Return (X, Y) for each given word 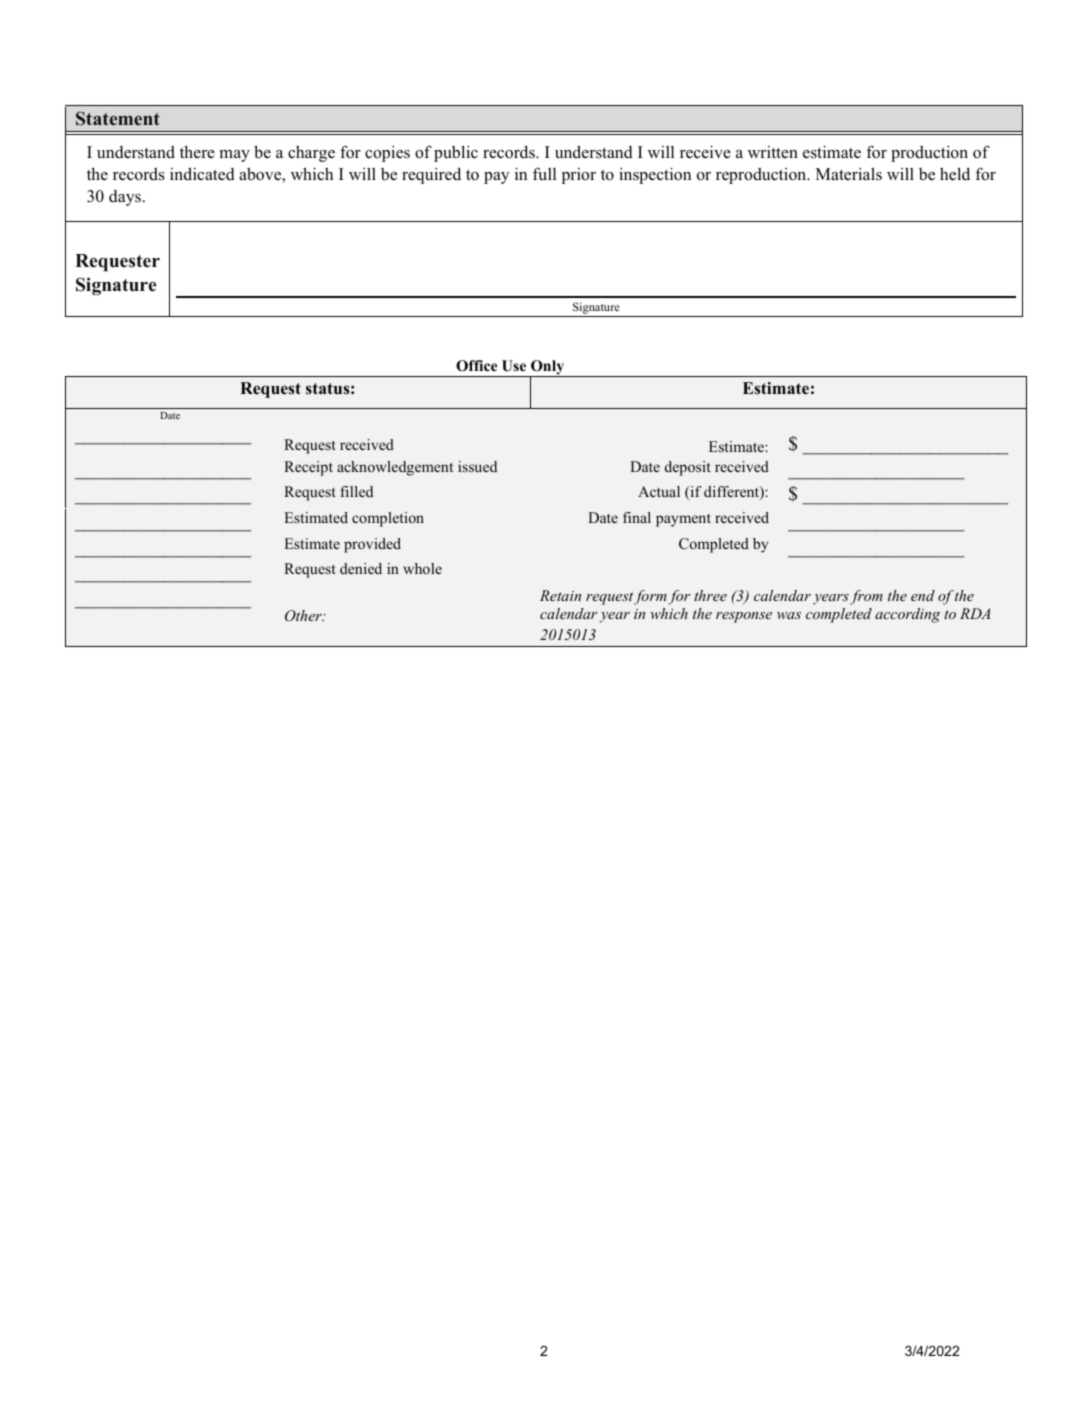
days (125, 198)
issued (477, 466)
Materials (849, 174)
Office (476, 366)
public (456, 153)
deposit (687, 468)
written (773, 152)
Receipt (308, 468)
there (197, 152)
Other (304, 616)
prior (579, 176)
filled (356, 491)
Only (548, 368)
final (637, 517)
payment (683, 520)
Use (514, 366)
